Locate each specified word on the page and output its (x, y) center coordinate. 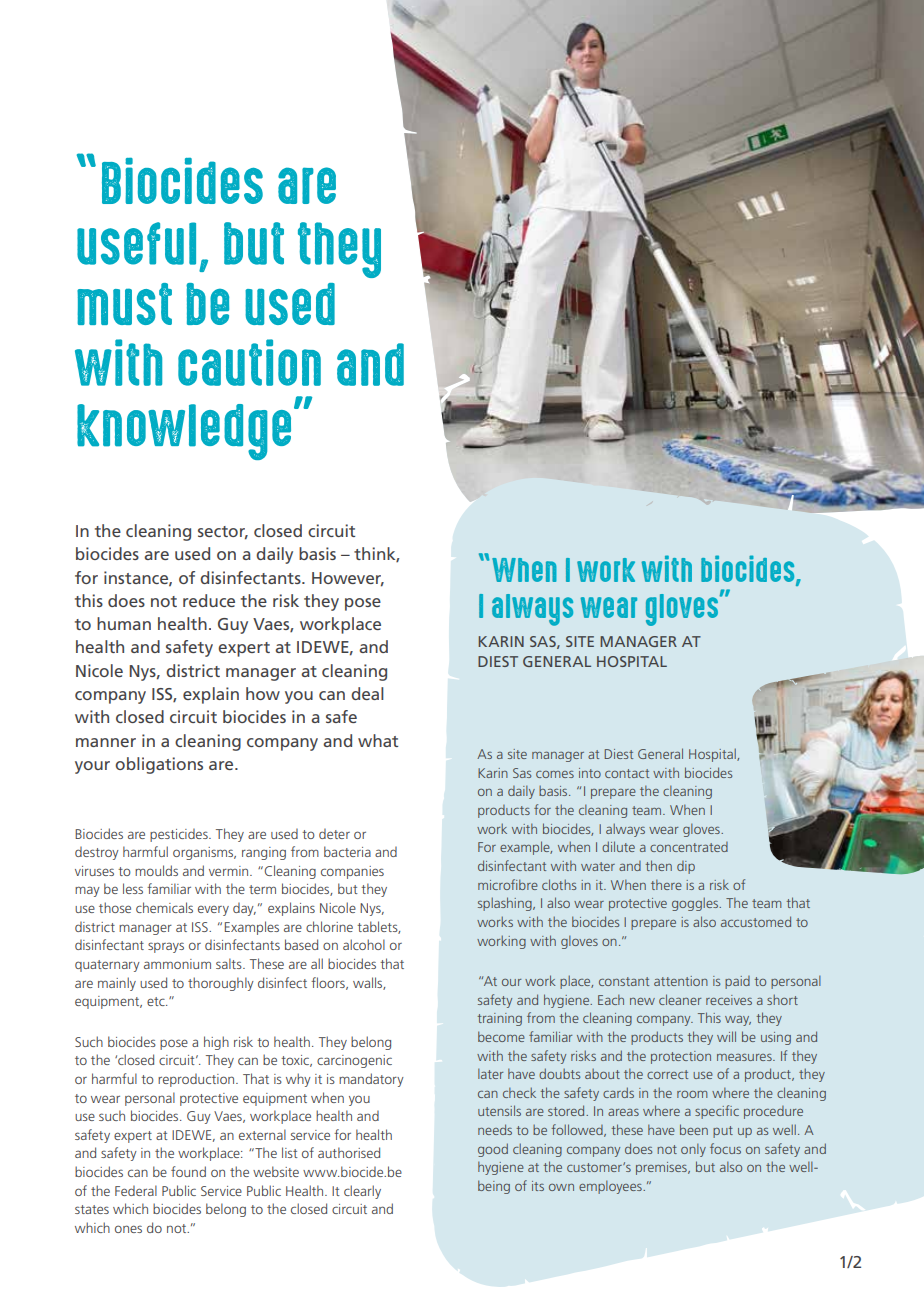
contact (627, 773)
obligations (159, 765)
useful (136, 243)
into (590, 773)
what (378, 740)
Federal (136, 1190)
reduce (209, 600)
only (693, 1150)
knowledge (184, 432)
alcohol (364, 944)
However (348, 579)
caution (249, 362)
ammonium (177, 964)
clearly (362, 1192)
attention (681, 981)
